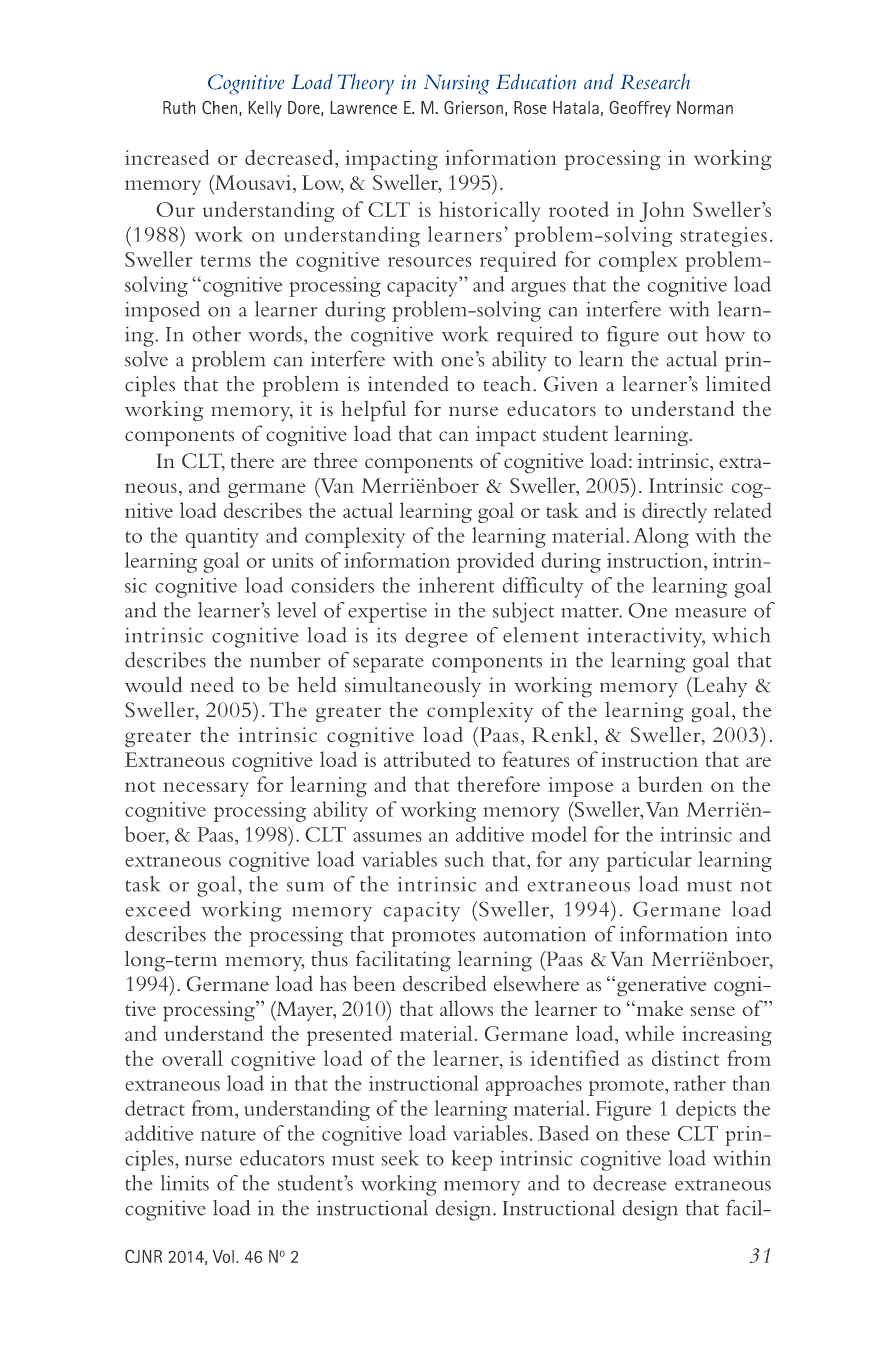 The image size is (896, 1345). Describe the element at coordinates (179, 107) in the image. I see `Ruth` at that location.
